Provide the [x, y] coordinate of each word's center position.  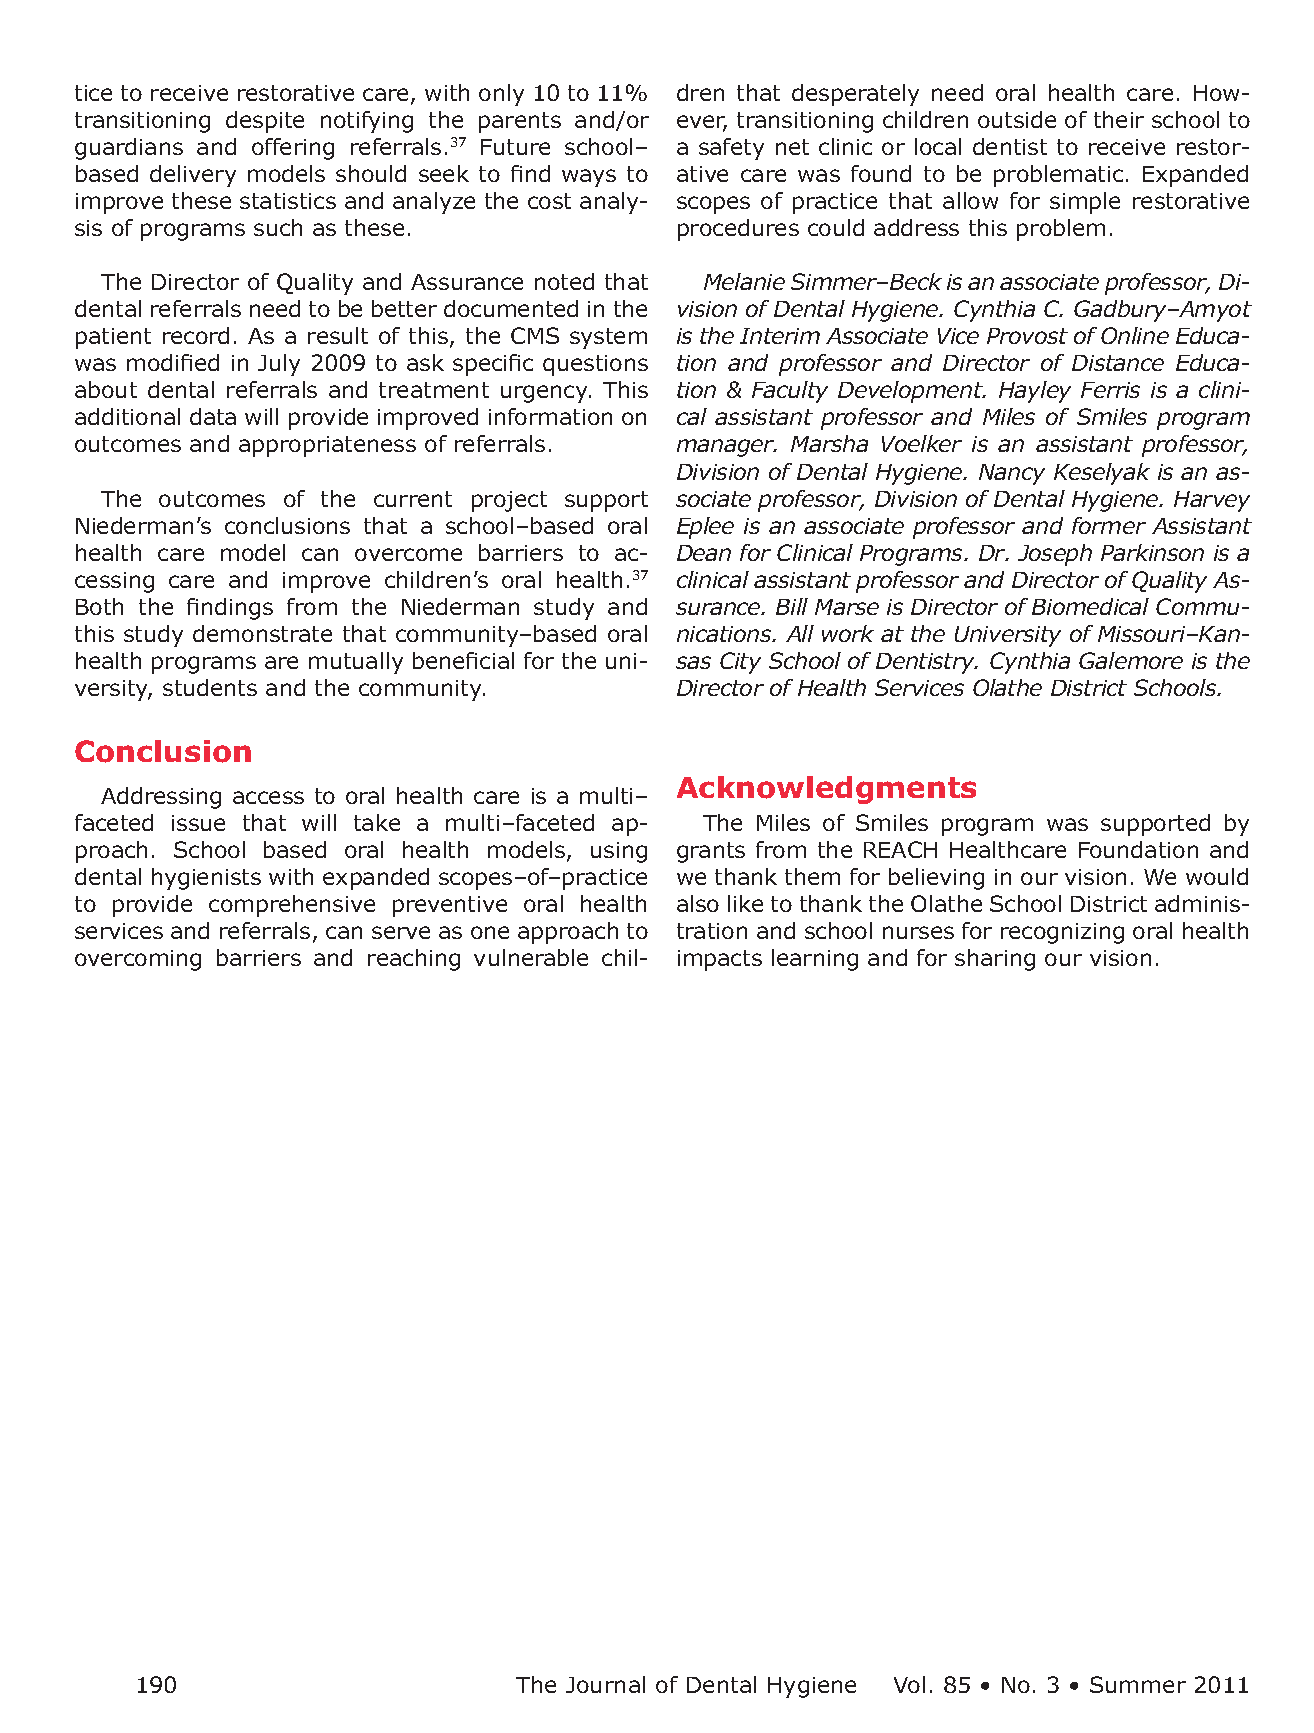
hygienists [206, 879]
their [1119, 119]
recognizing [1062, 933]
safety [731, 149]
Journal [605, 1684]
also [698, 903]
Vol [909, 1684]
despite [265, 122]
